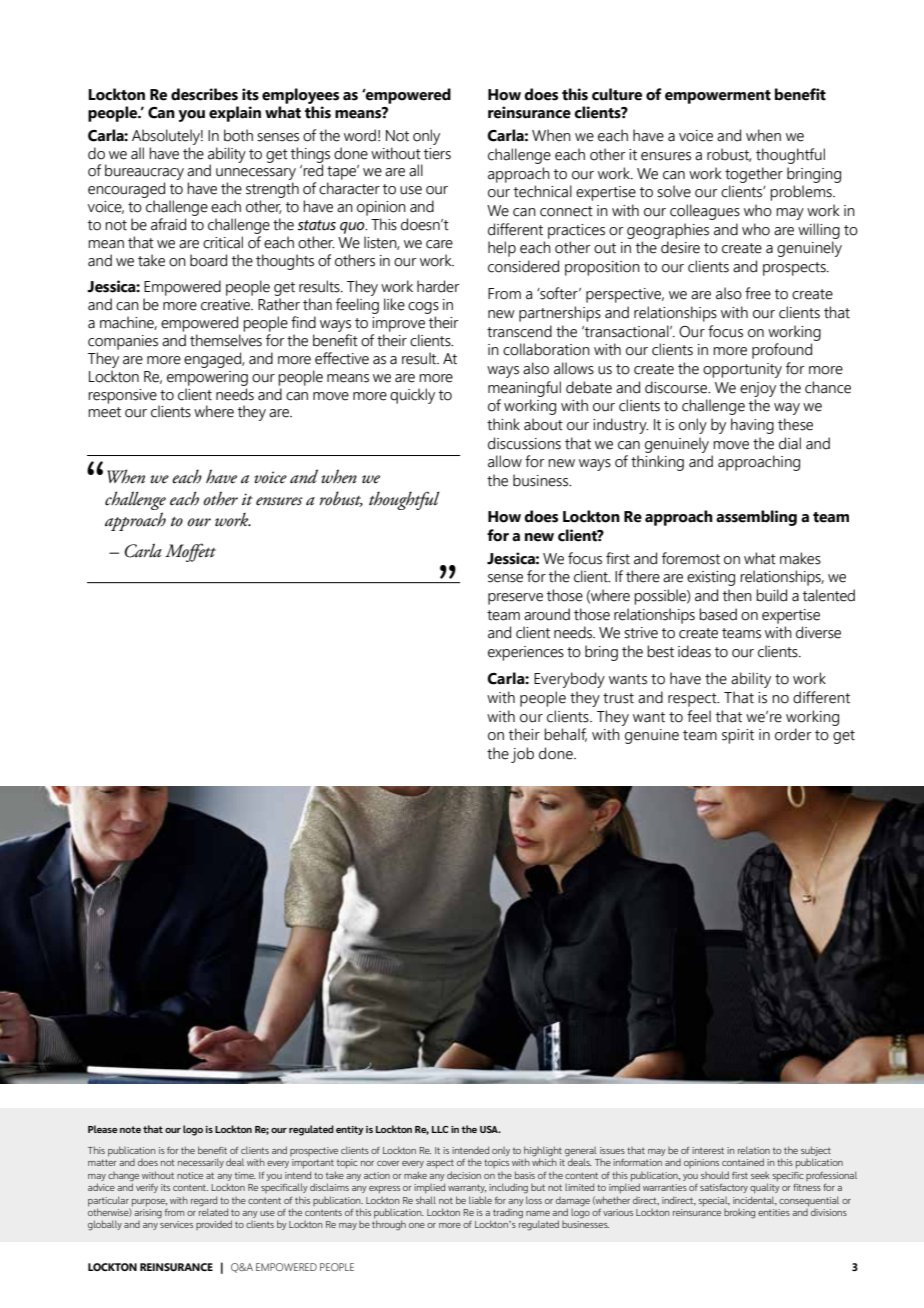 The image size is (924, 1308). What do you see at coordinates (190, 552) in the screenshot?
I see `Moffett` at bounding box center [190, 552].
